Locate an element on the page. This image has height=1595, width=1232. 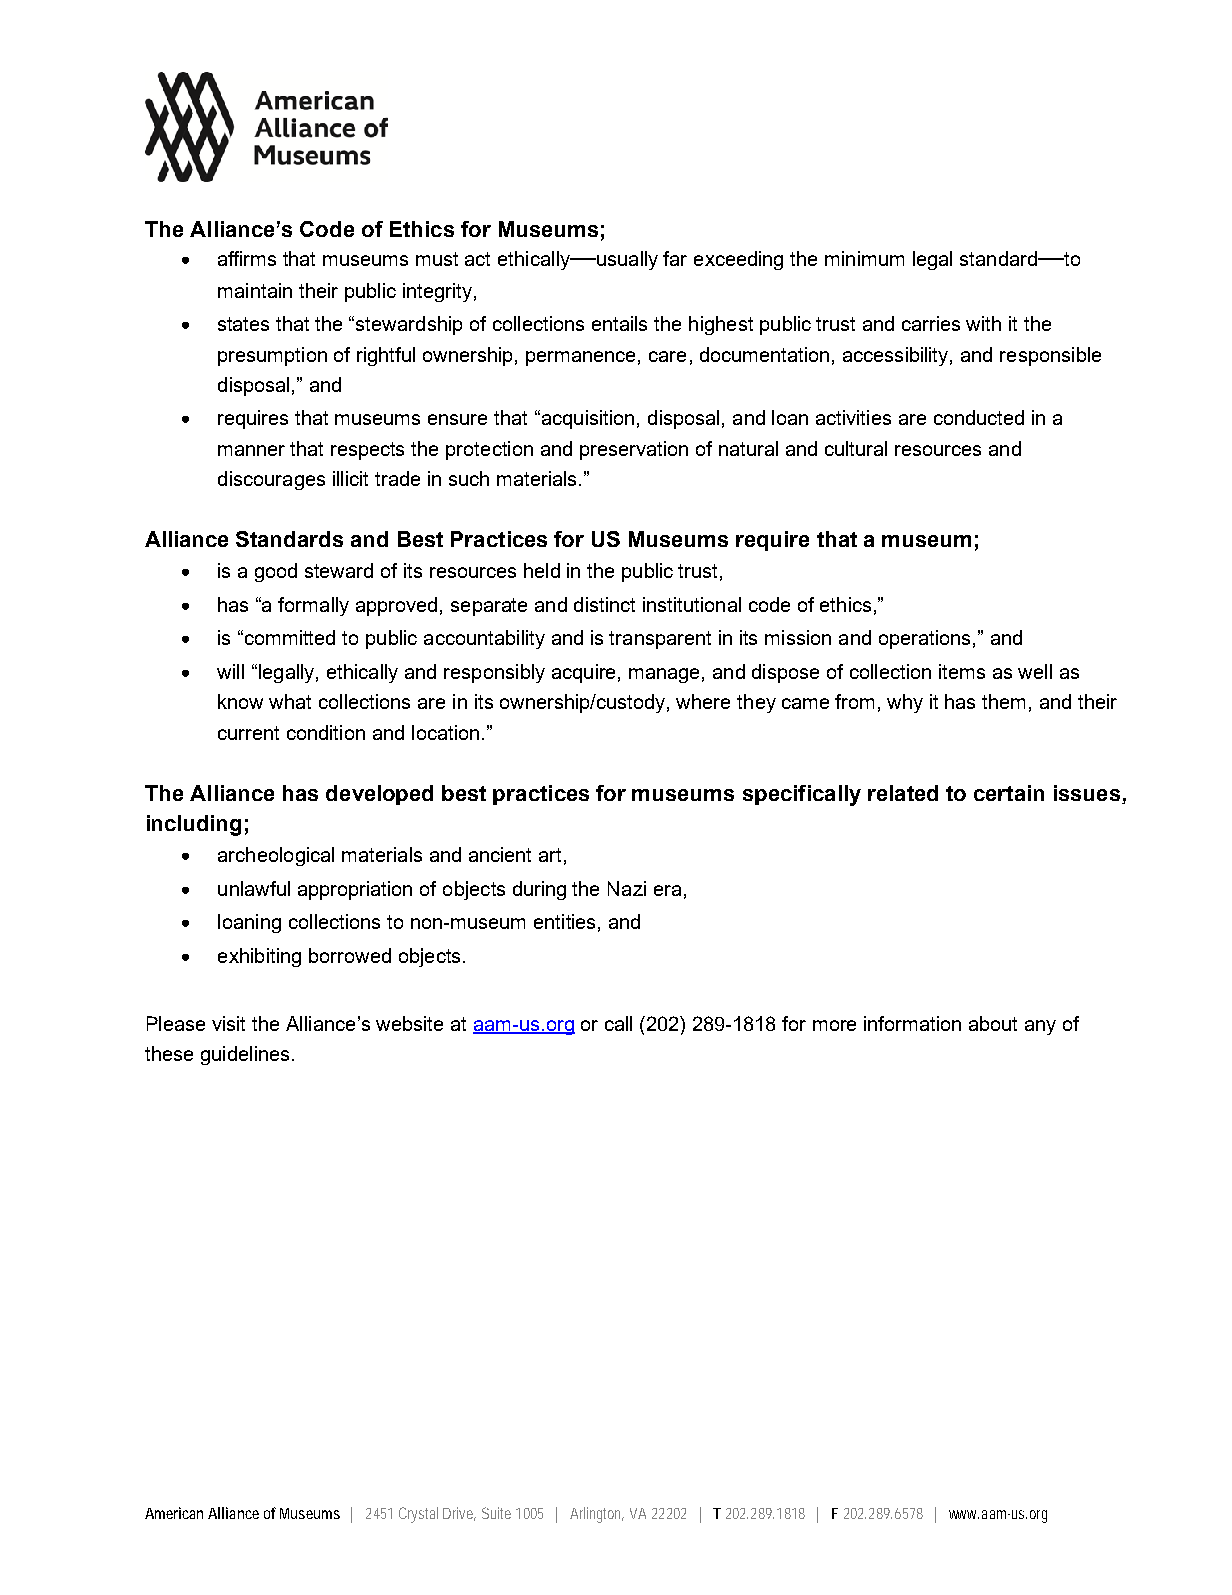
Suite is located at coordinates (496, 1513).
